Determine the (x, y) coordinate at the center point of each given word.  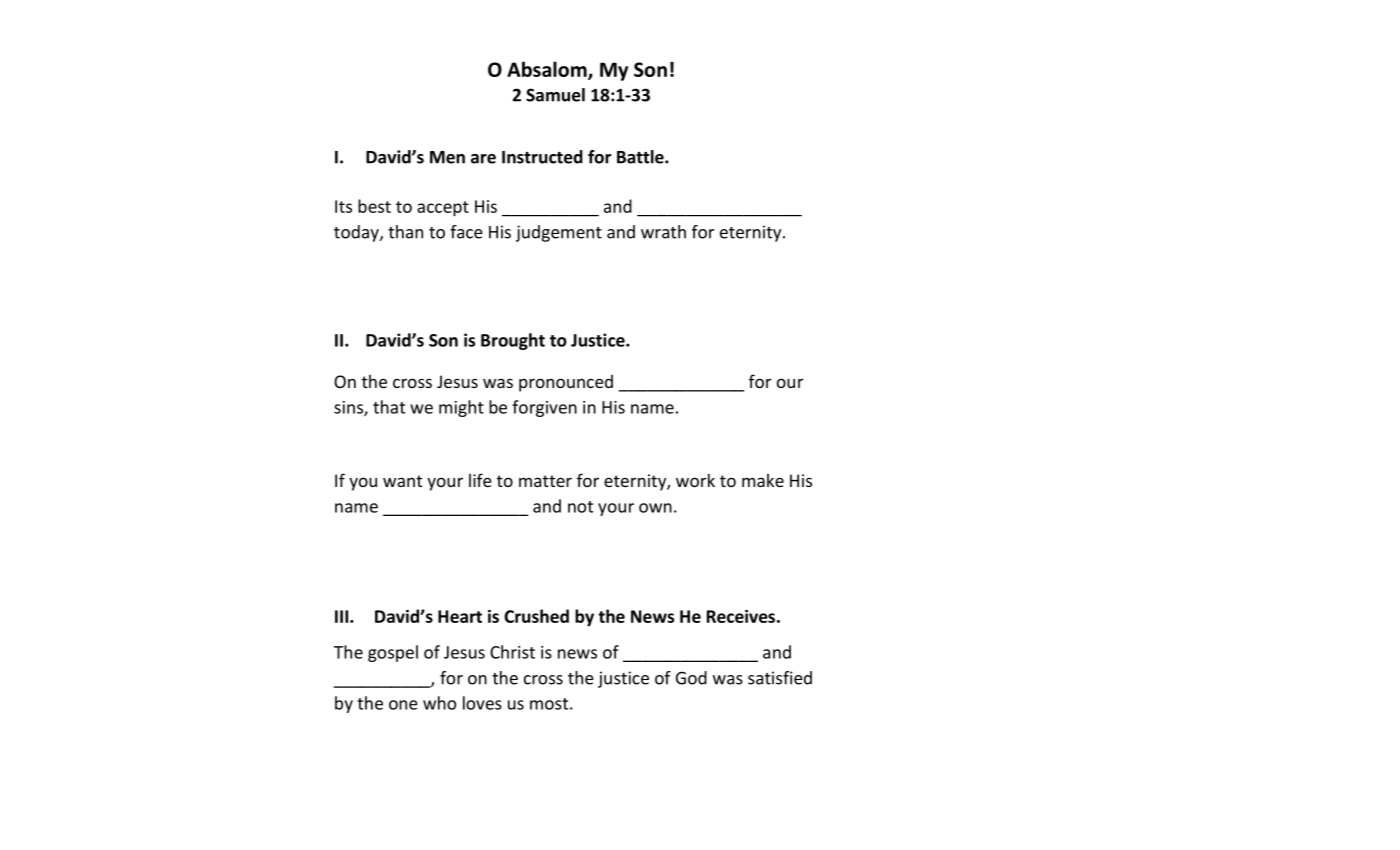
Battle (641, 157)
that (389, 407)
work (695, 480)
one (403, 705)
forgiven (544, 408)
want (402, 481)
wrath (663, 232)
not (580, 507)
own (655, 508)
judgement (559, 233)
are (483, 159)
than (405, 232)
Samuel (555, 95)
